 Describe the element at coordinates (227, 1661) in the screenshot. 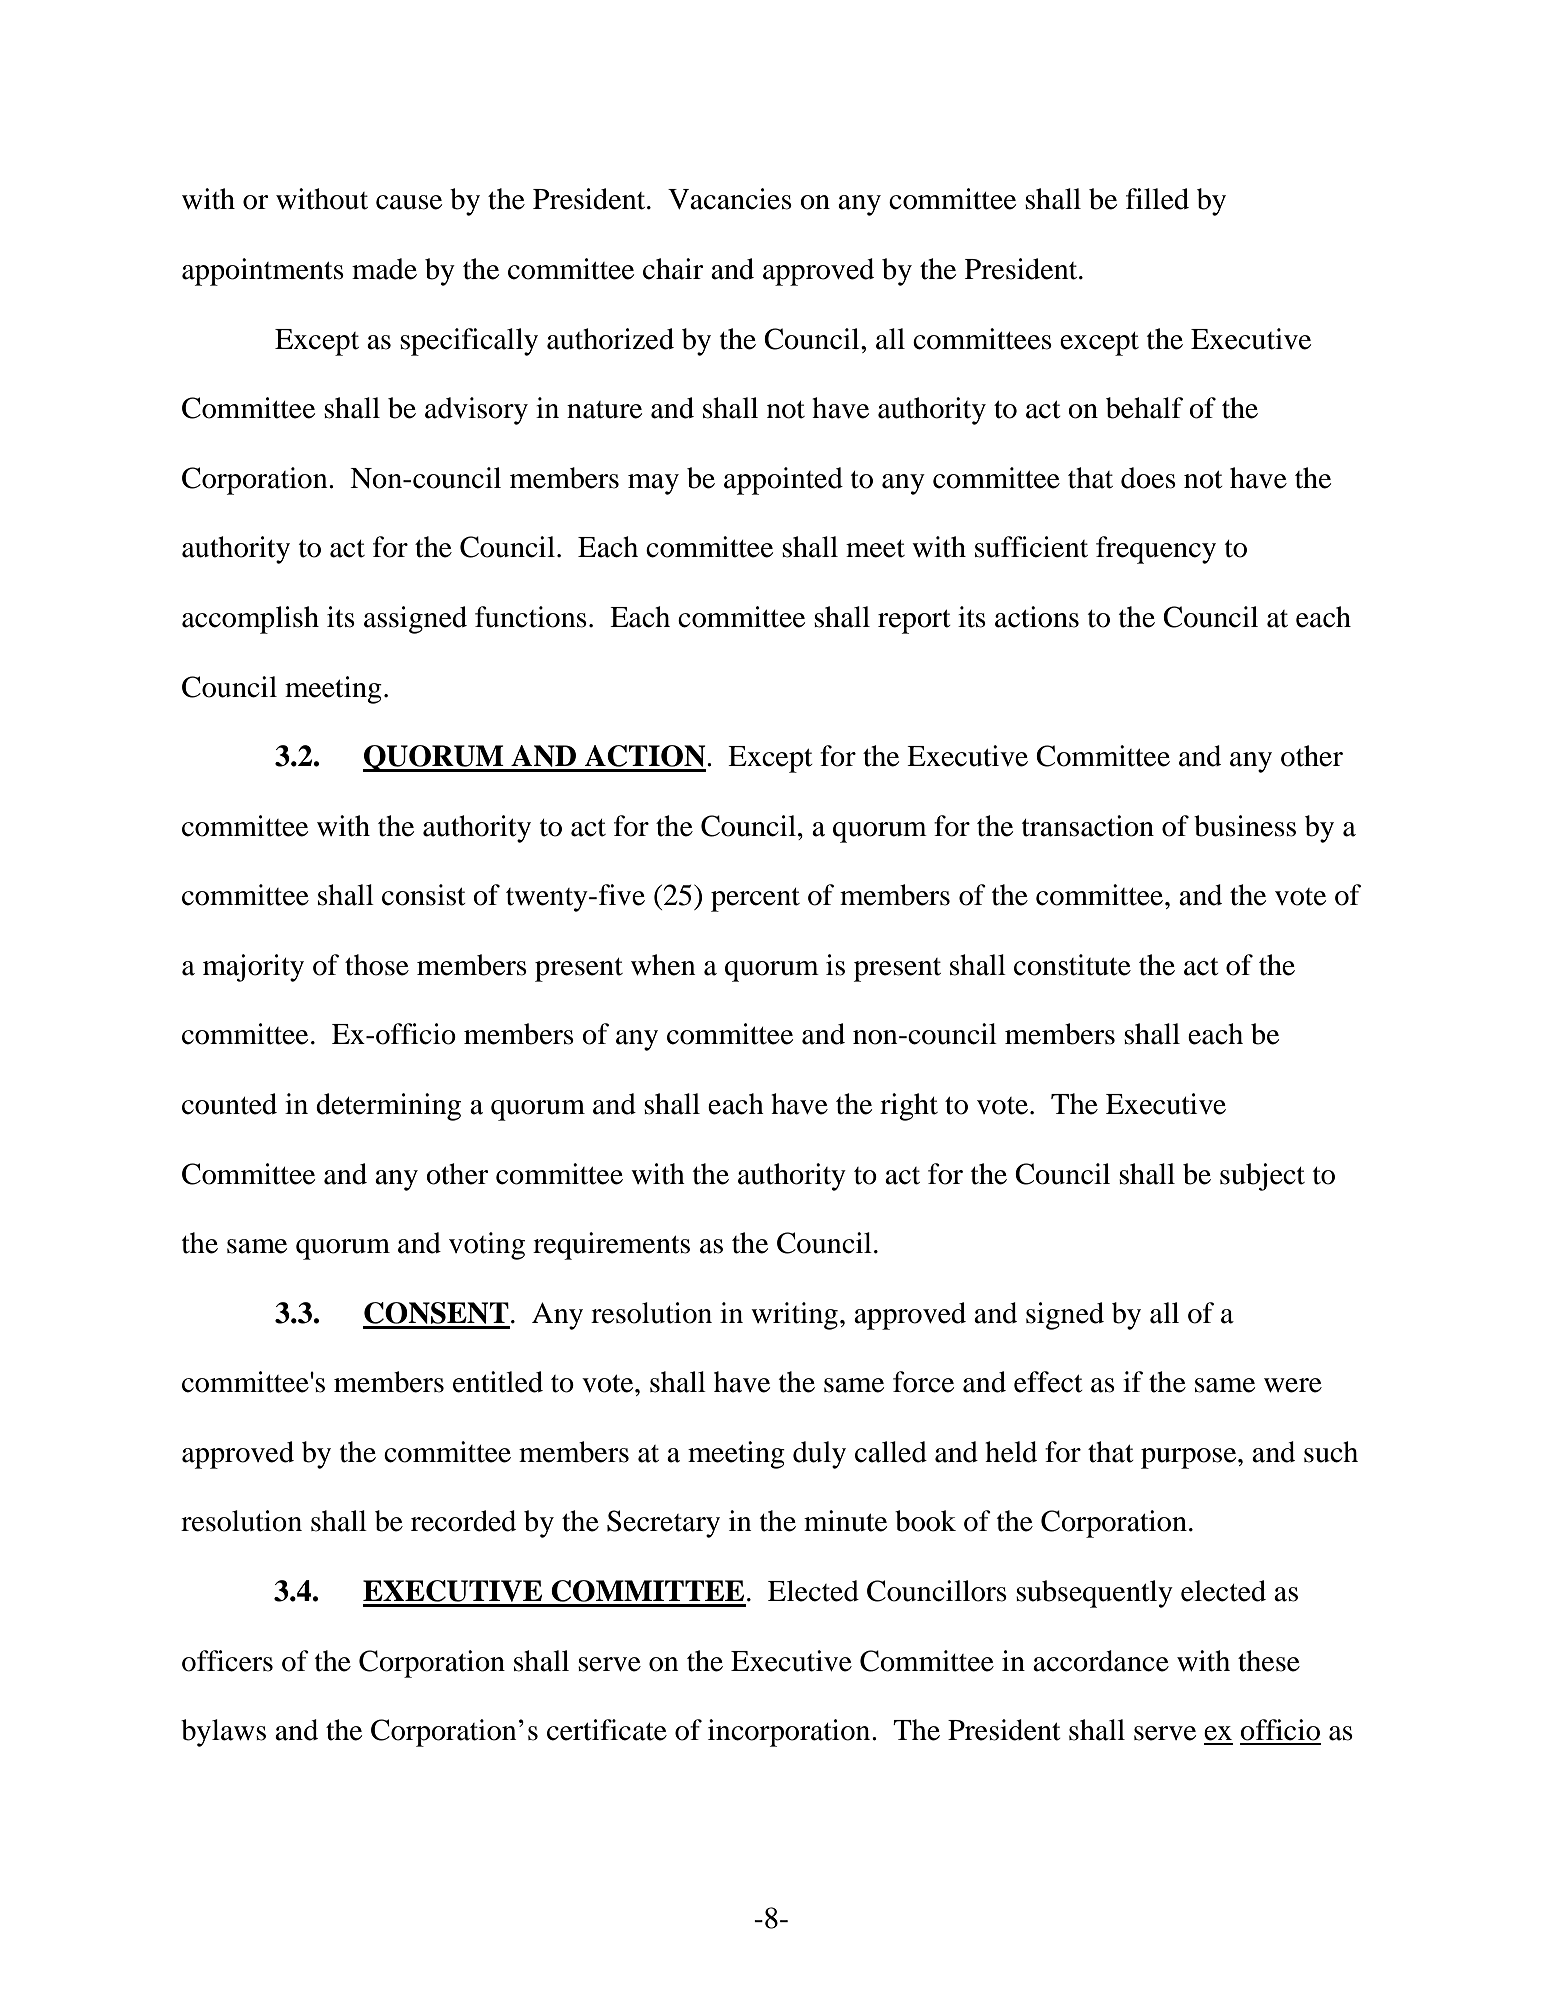

I see `officers` at that location.
